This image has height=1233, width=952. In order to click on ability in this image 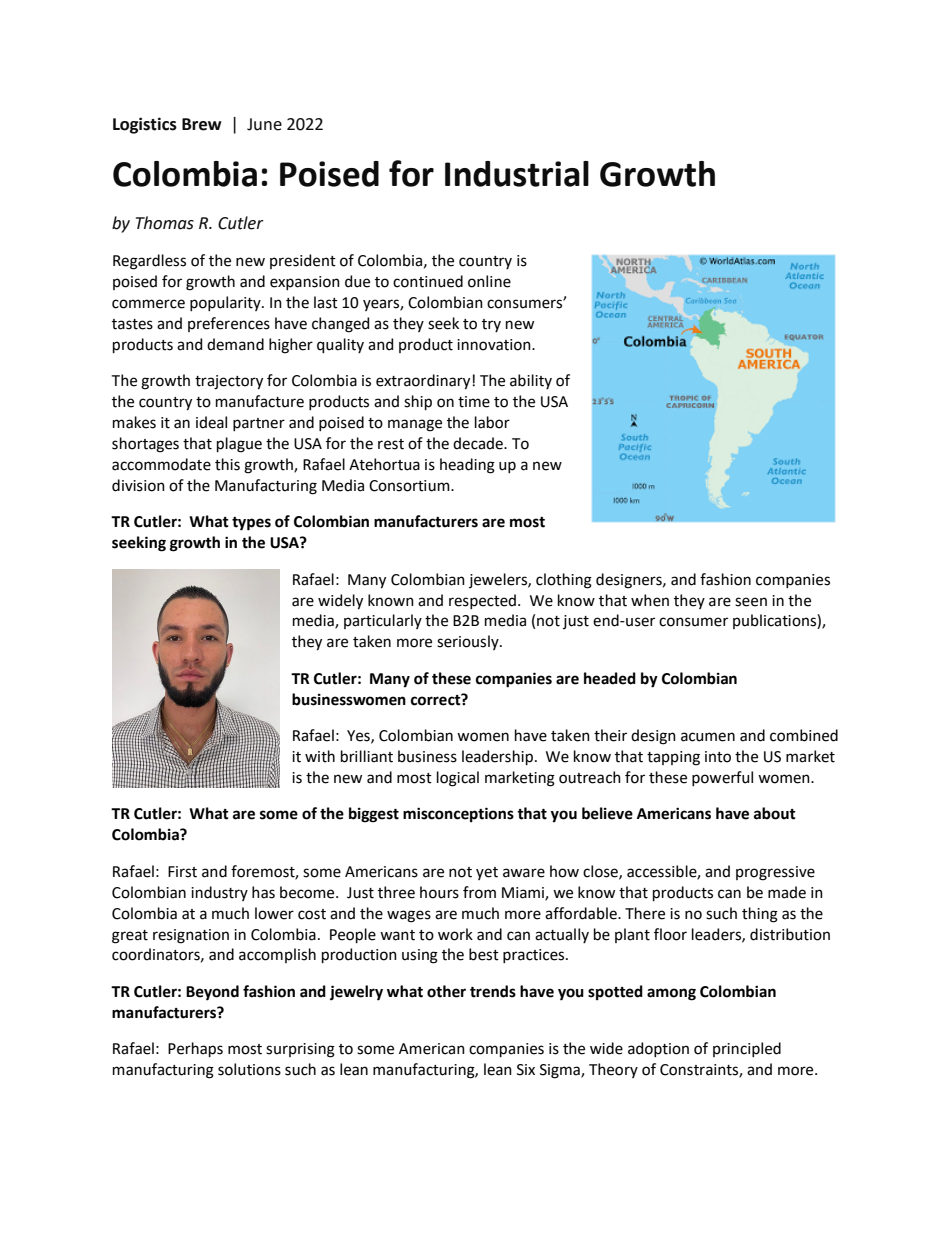, I will do `click(531, 381)`.
